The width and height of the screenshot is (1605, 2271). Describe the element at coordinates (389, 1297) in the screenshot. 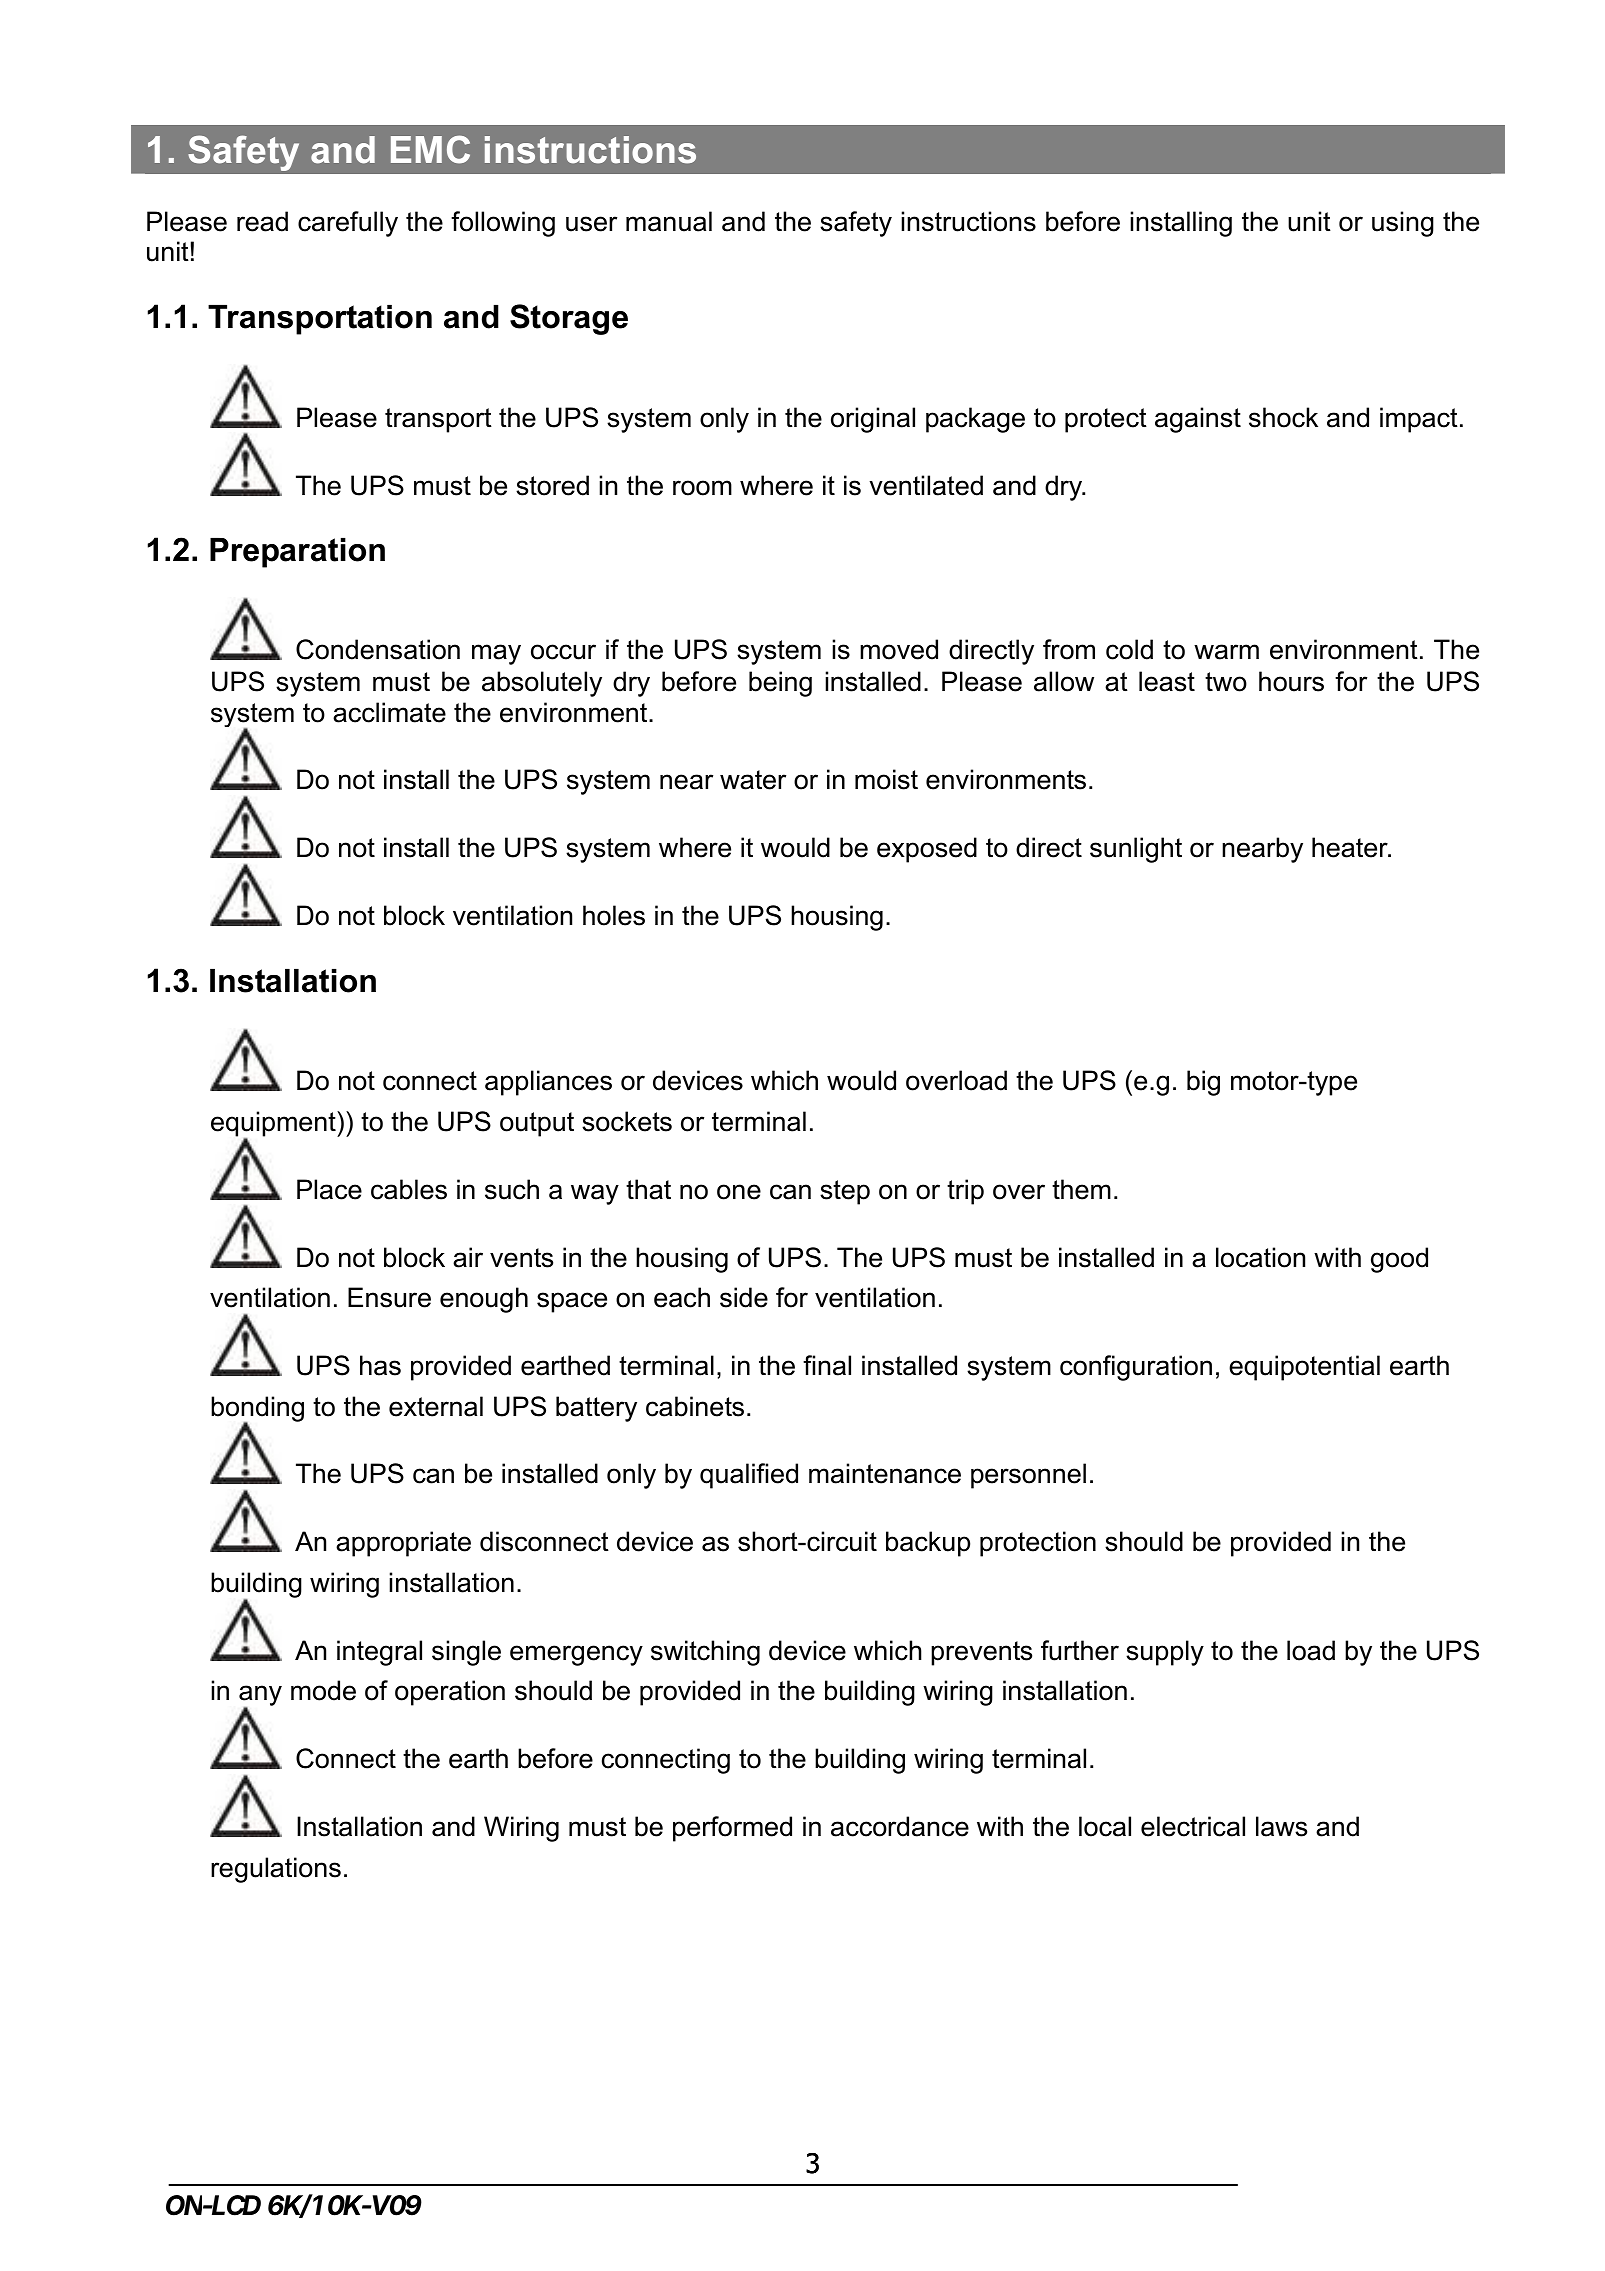

I see `Ensure` at that location.
